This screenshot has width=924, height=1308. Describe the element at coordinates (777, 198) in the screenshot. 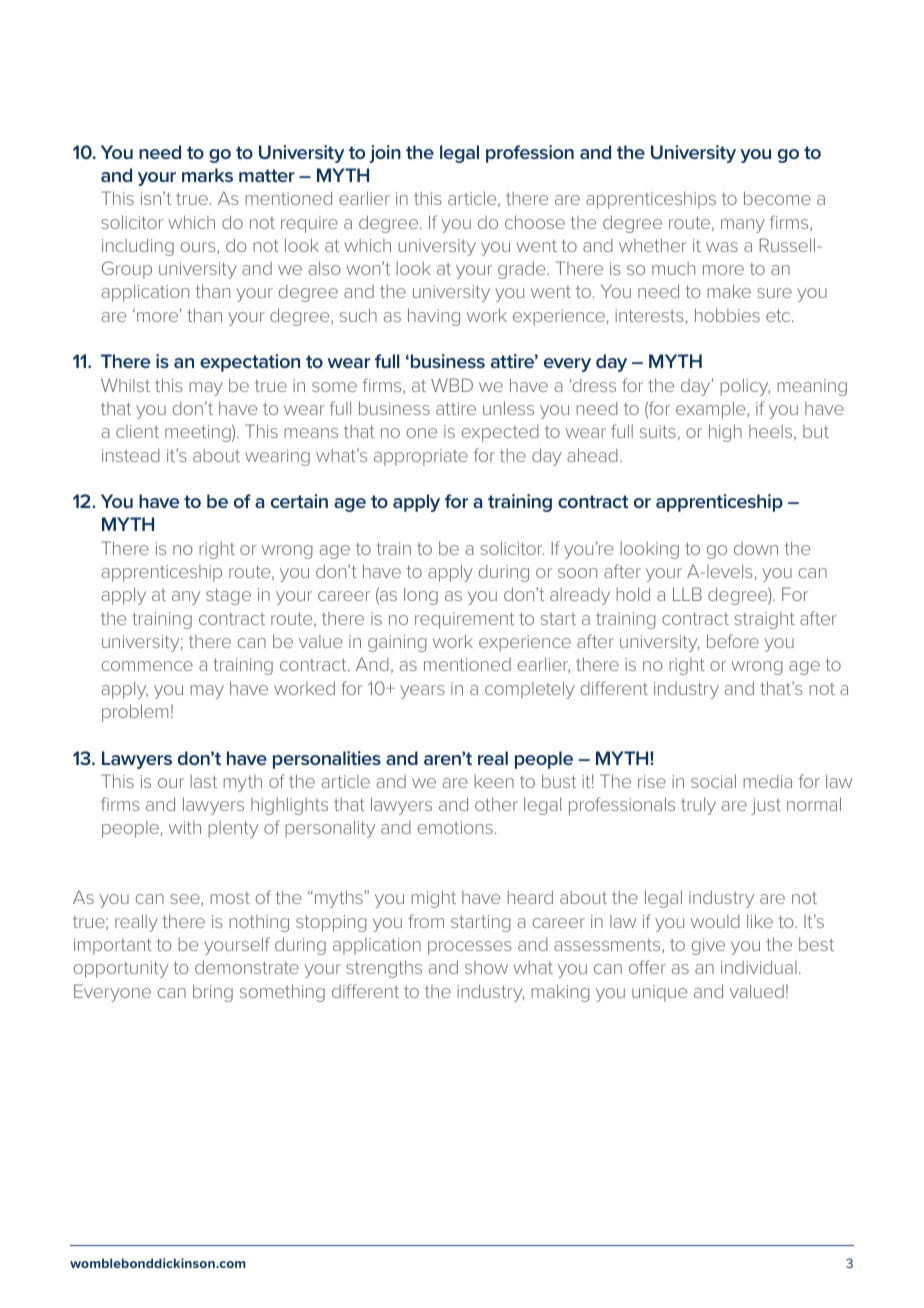

I see `become` at that location.
